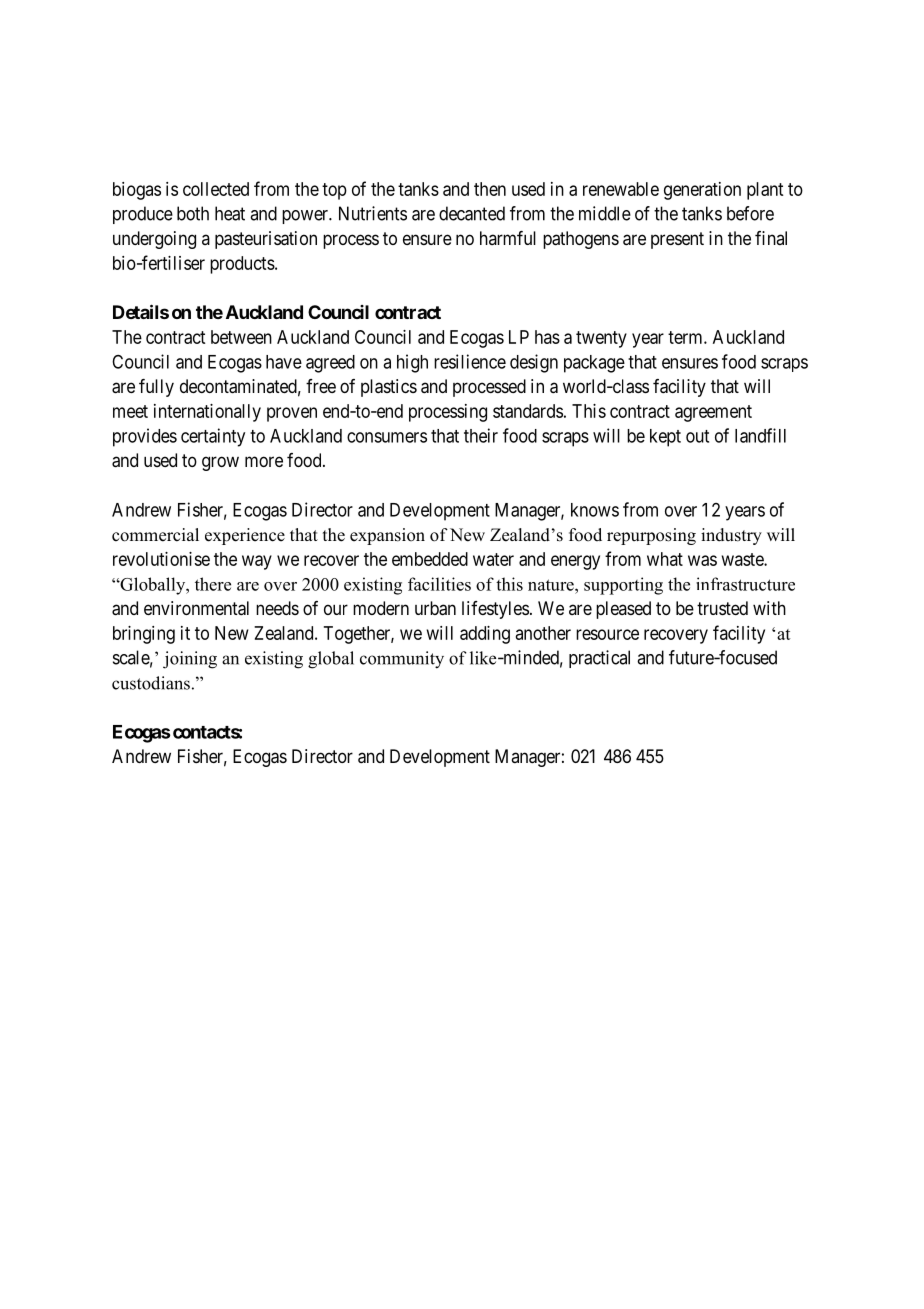 This screenshot has width=924, height=1309. I want to click on out, so click(697, 436).
